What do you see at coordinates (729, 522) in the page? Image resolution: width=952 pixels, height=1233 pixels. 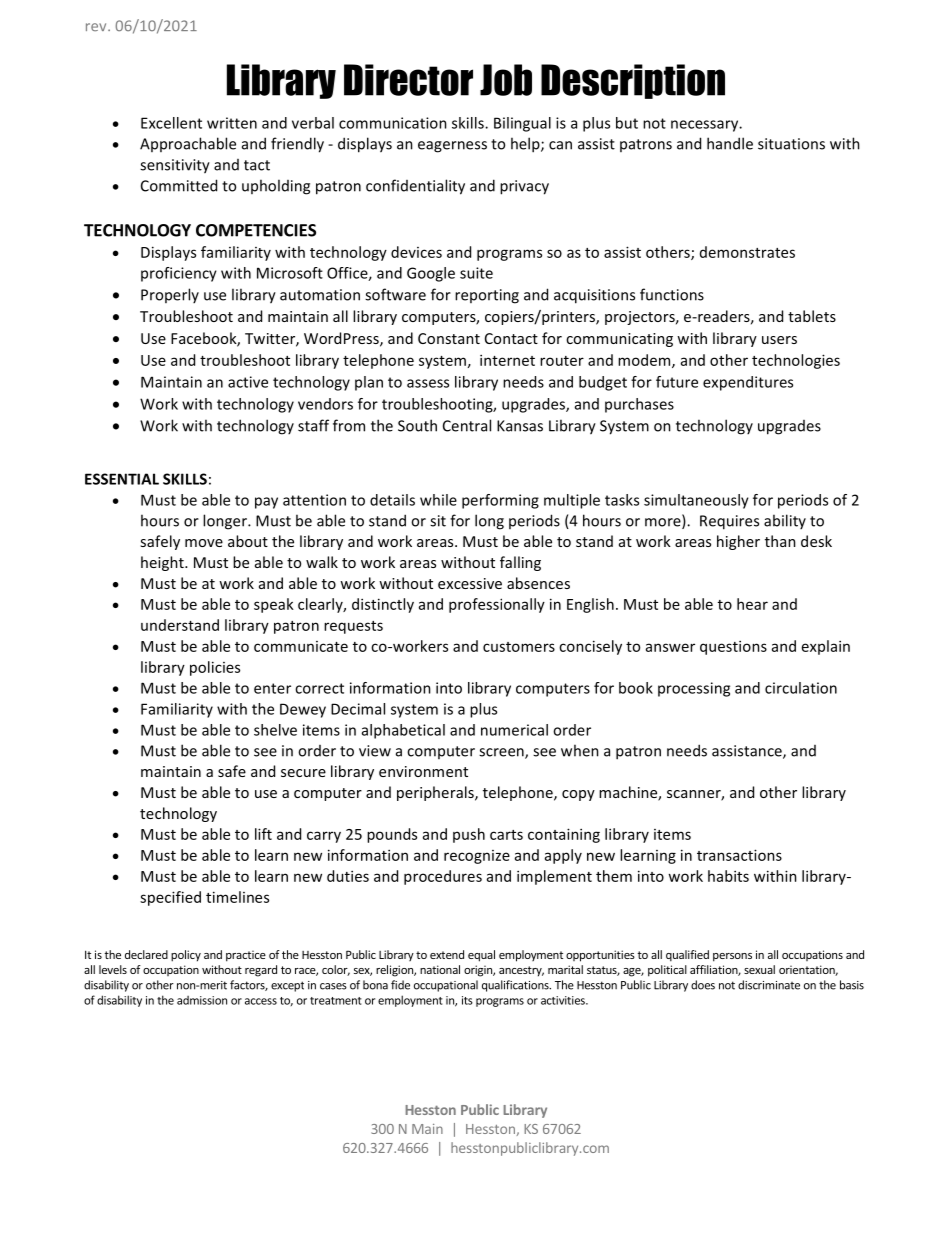 I see `Requires` at bounding box center [729, 522].
